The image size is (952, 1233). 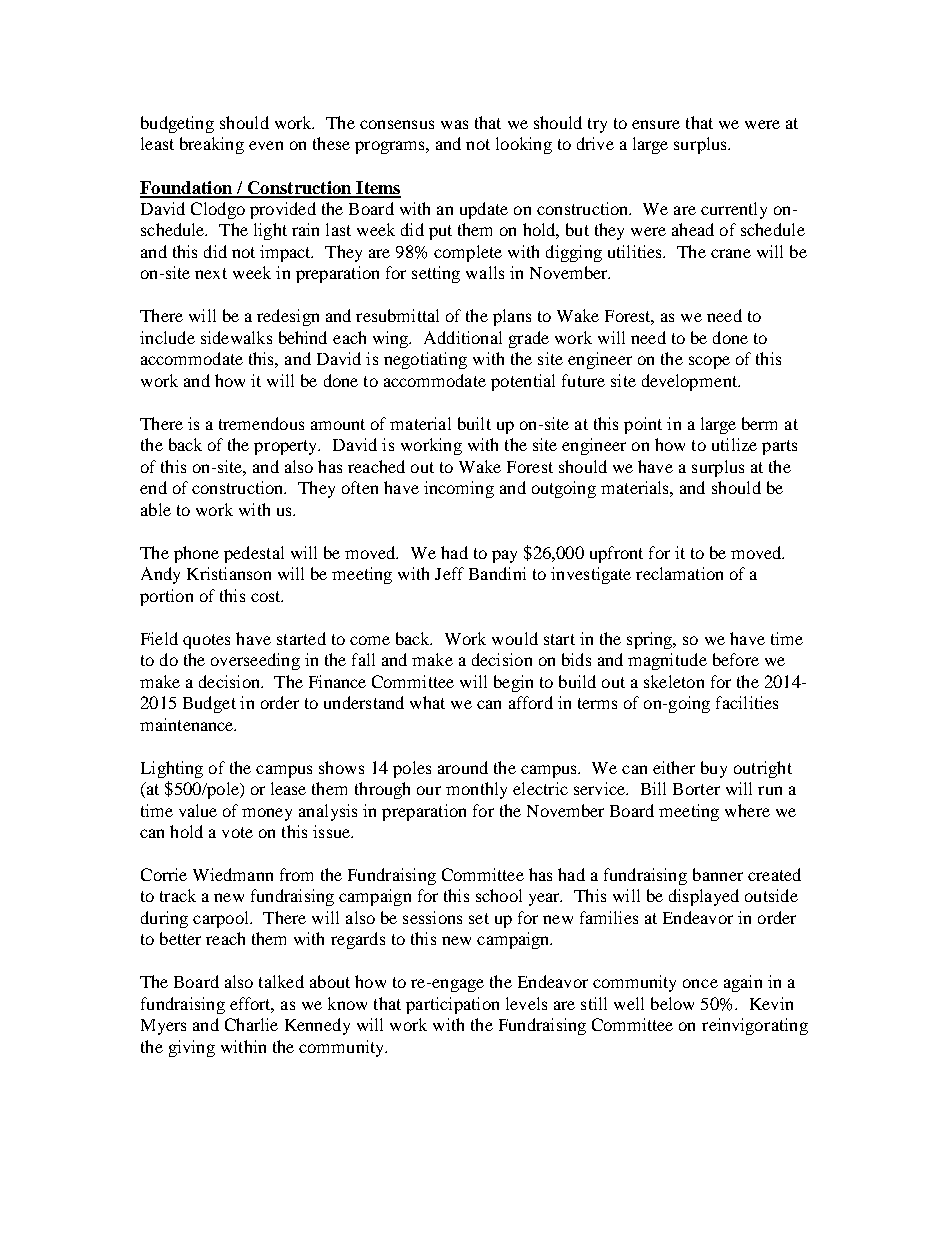 I want to click on was, so click(x=454, y=124).
